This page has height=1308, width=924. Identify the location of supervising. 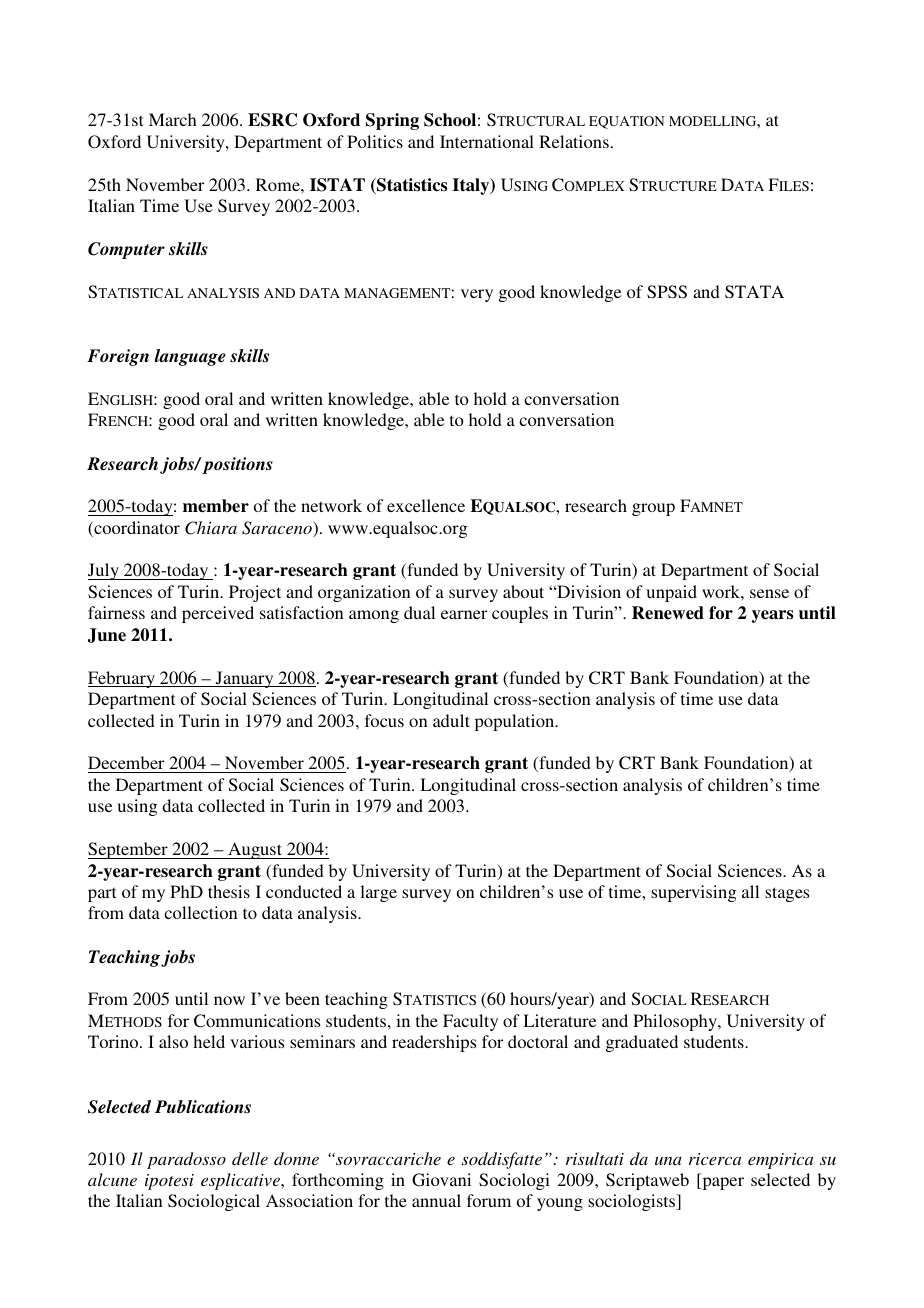
(693, 893).
